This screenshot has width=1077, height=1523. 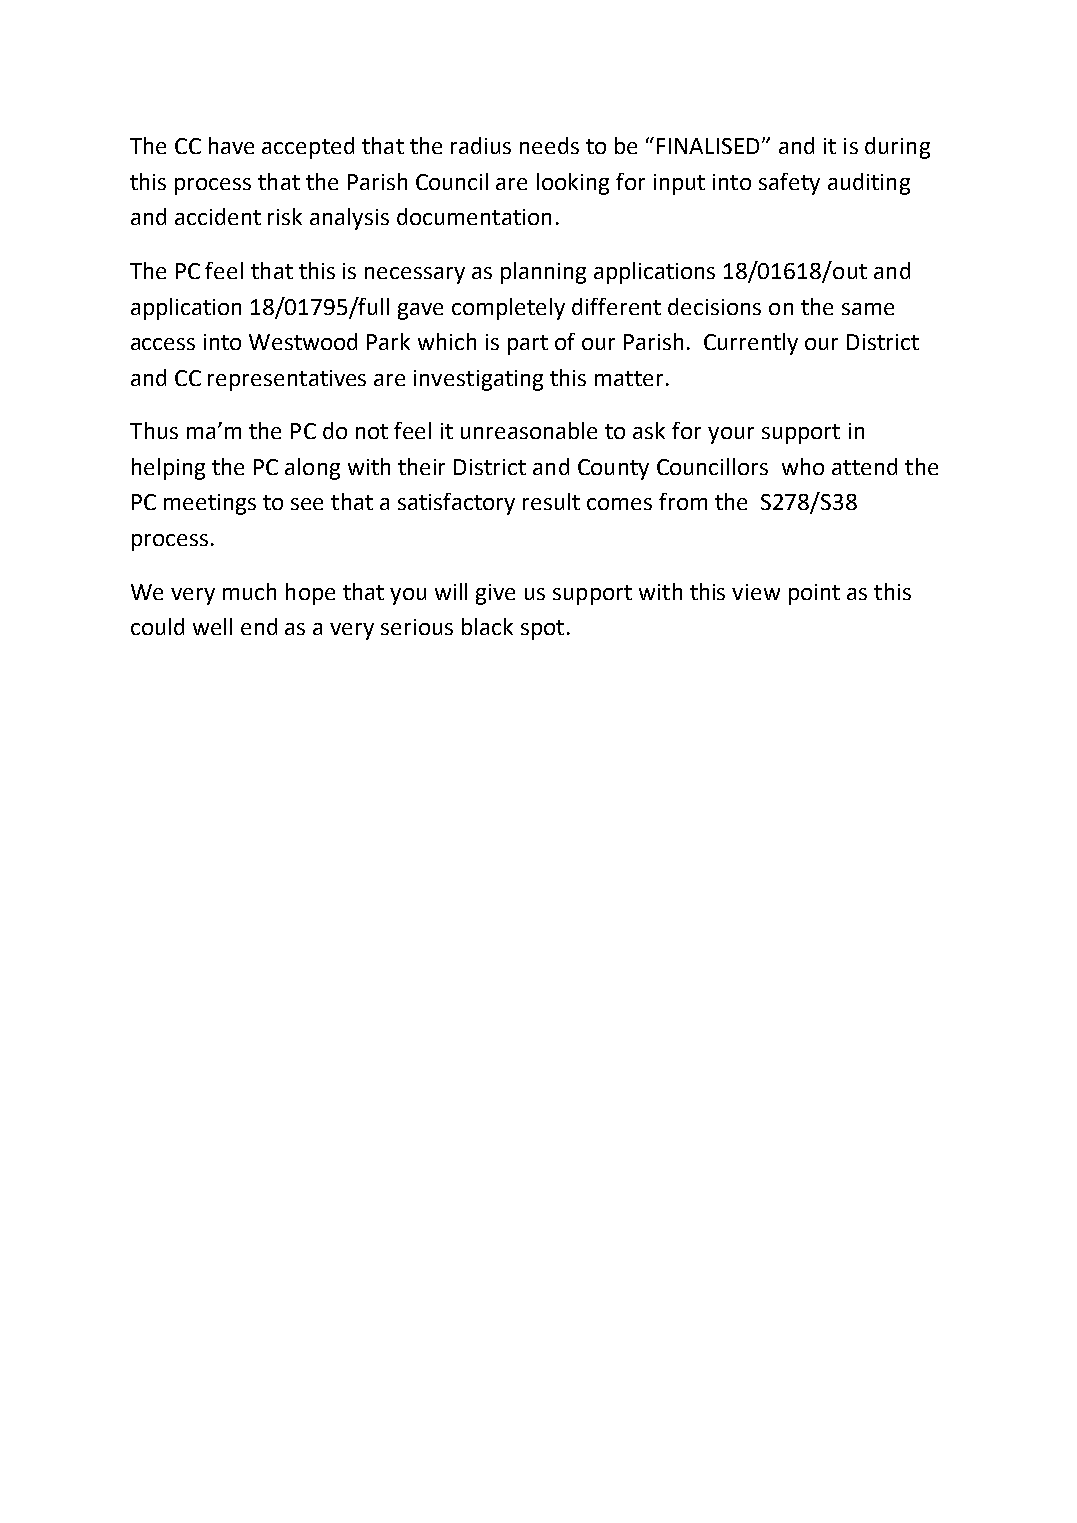 I want to click on Currently, so click(x=751, y=344).
